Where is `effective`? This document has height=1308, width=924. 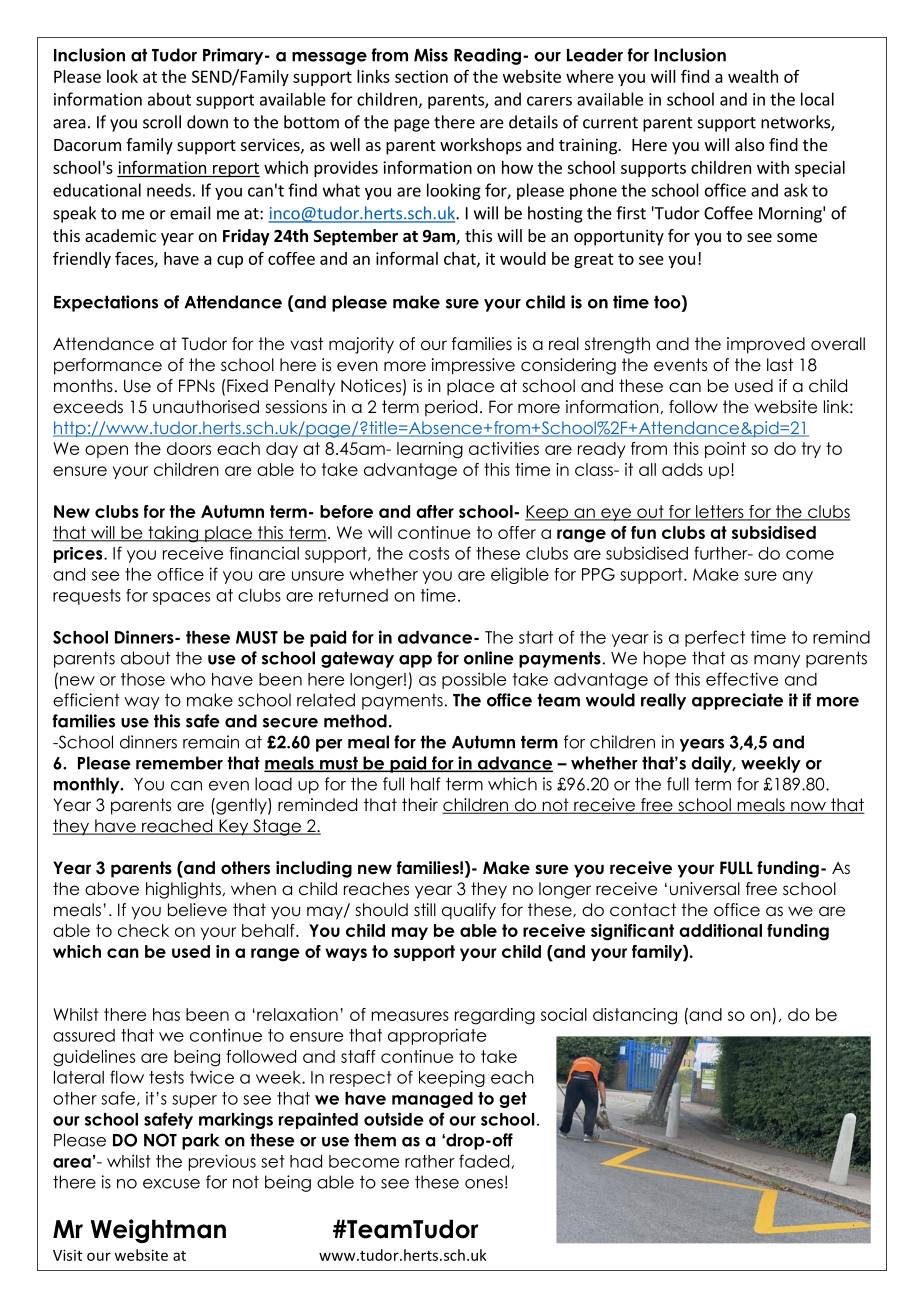
effective is located at coordinates (742, 679).
